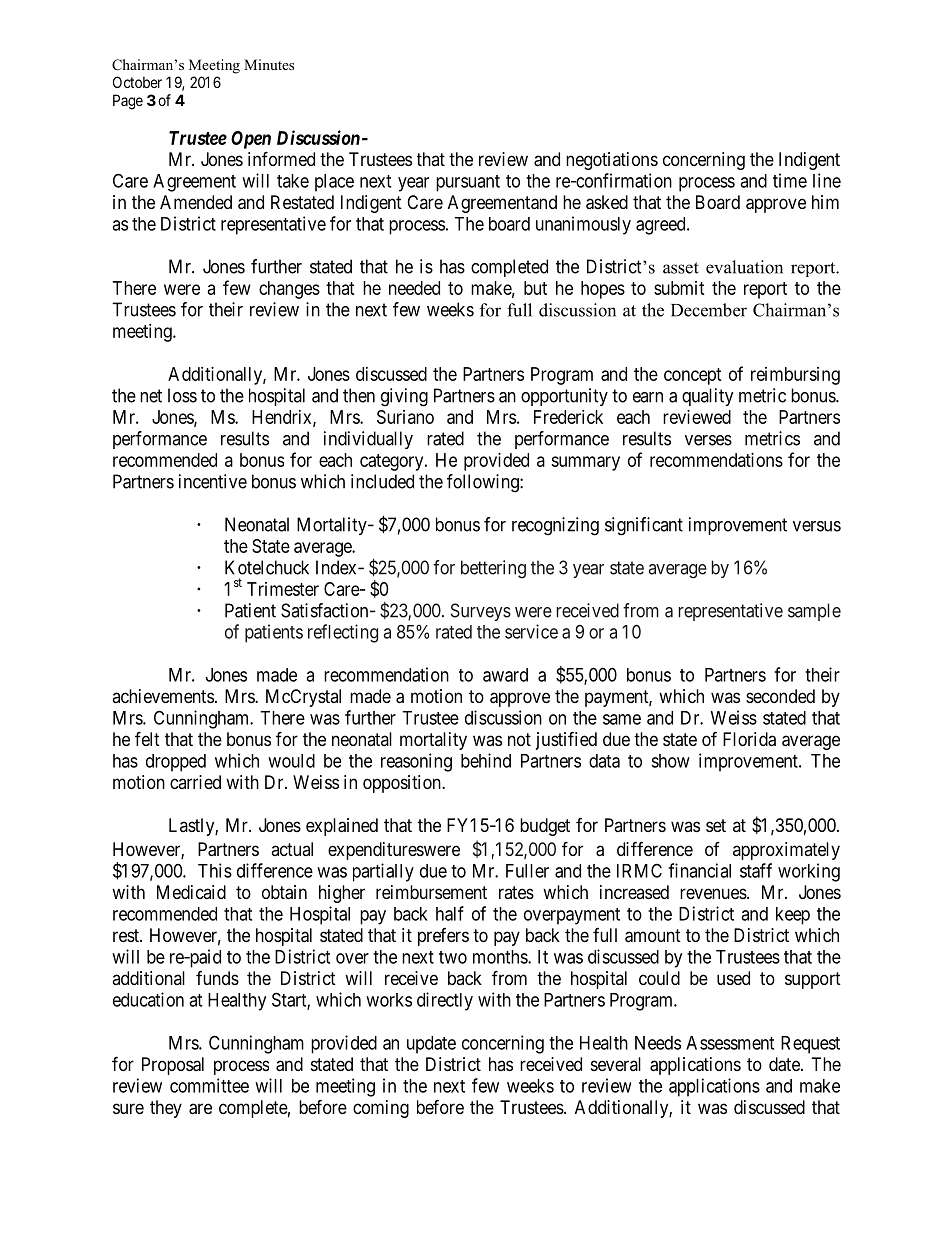 The width and height of the document is (952, 1233). I want to click on committee, so click(209, 1085).
